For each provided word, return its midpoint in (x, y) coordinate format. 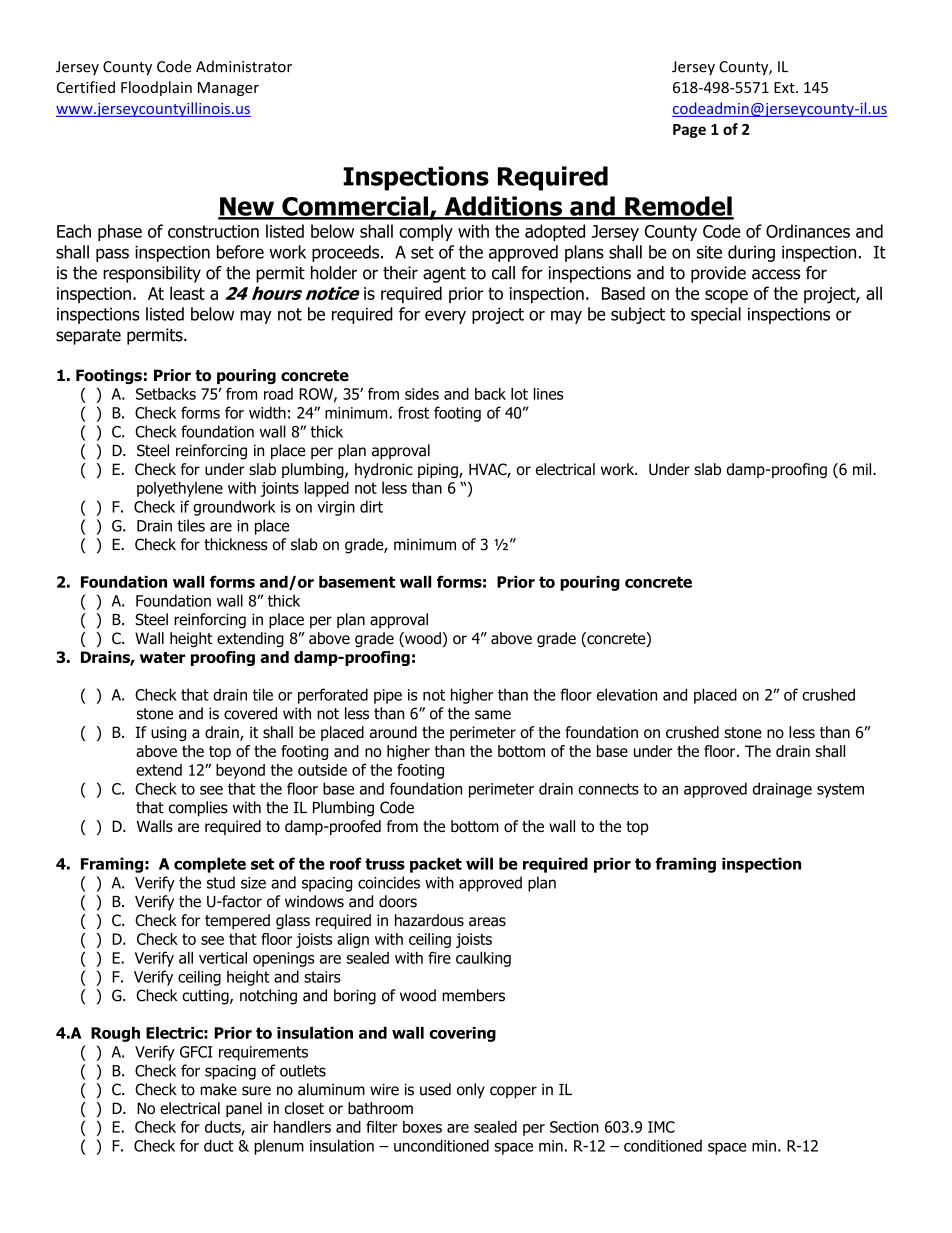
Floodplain (156, 88)
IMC (661, 1127)
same (493, 715)
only (471, 1091)
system (840, 790)
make (218, 1089)
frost (413, 412)
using (168, 733)
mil (863, 469)
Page (689, 131)
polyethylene (180, 489)
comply (426, 232)
